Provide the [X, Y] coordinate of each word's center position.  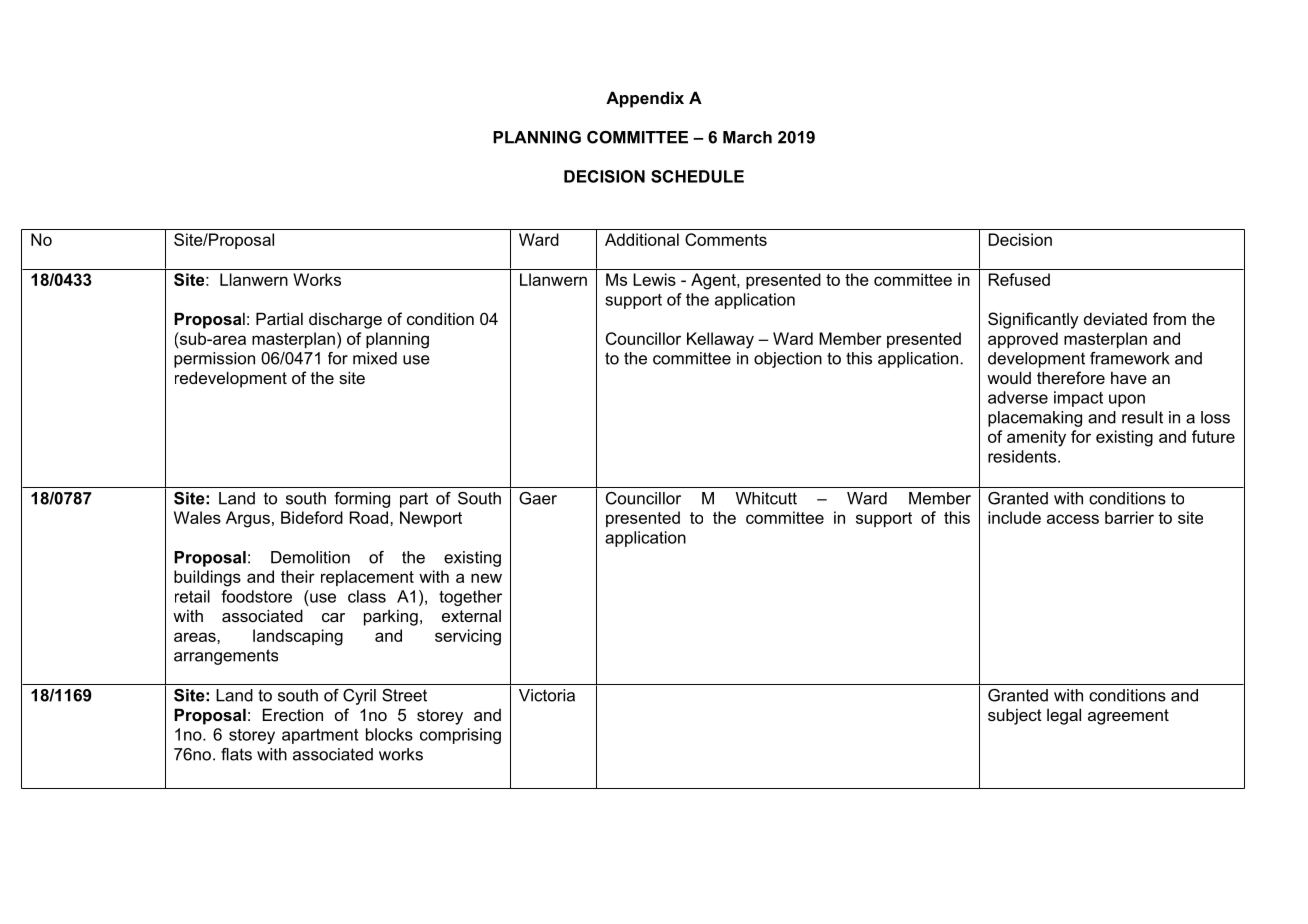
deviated [1115, 318]
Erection [293, 714]
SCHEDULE [697, 176]
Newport [431, 519]
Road [369, 517]
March [747, 137]
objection [788, 360]
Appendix [645, 99]
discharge [345, 320]
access [1073, 519]
